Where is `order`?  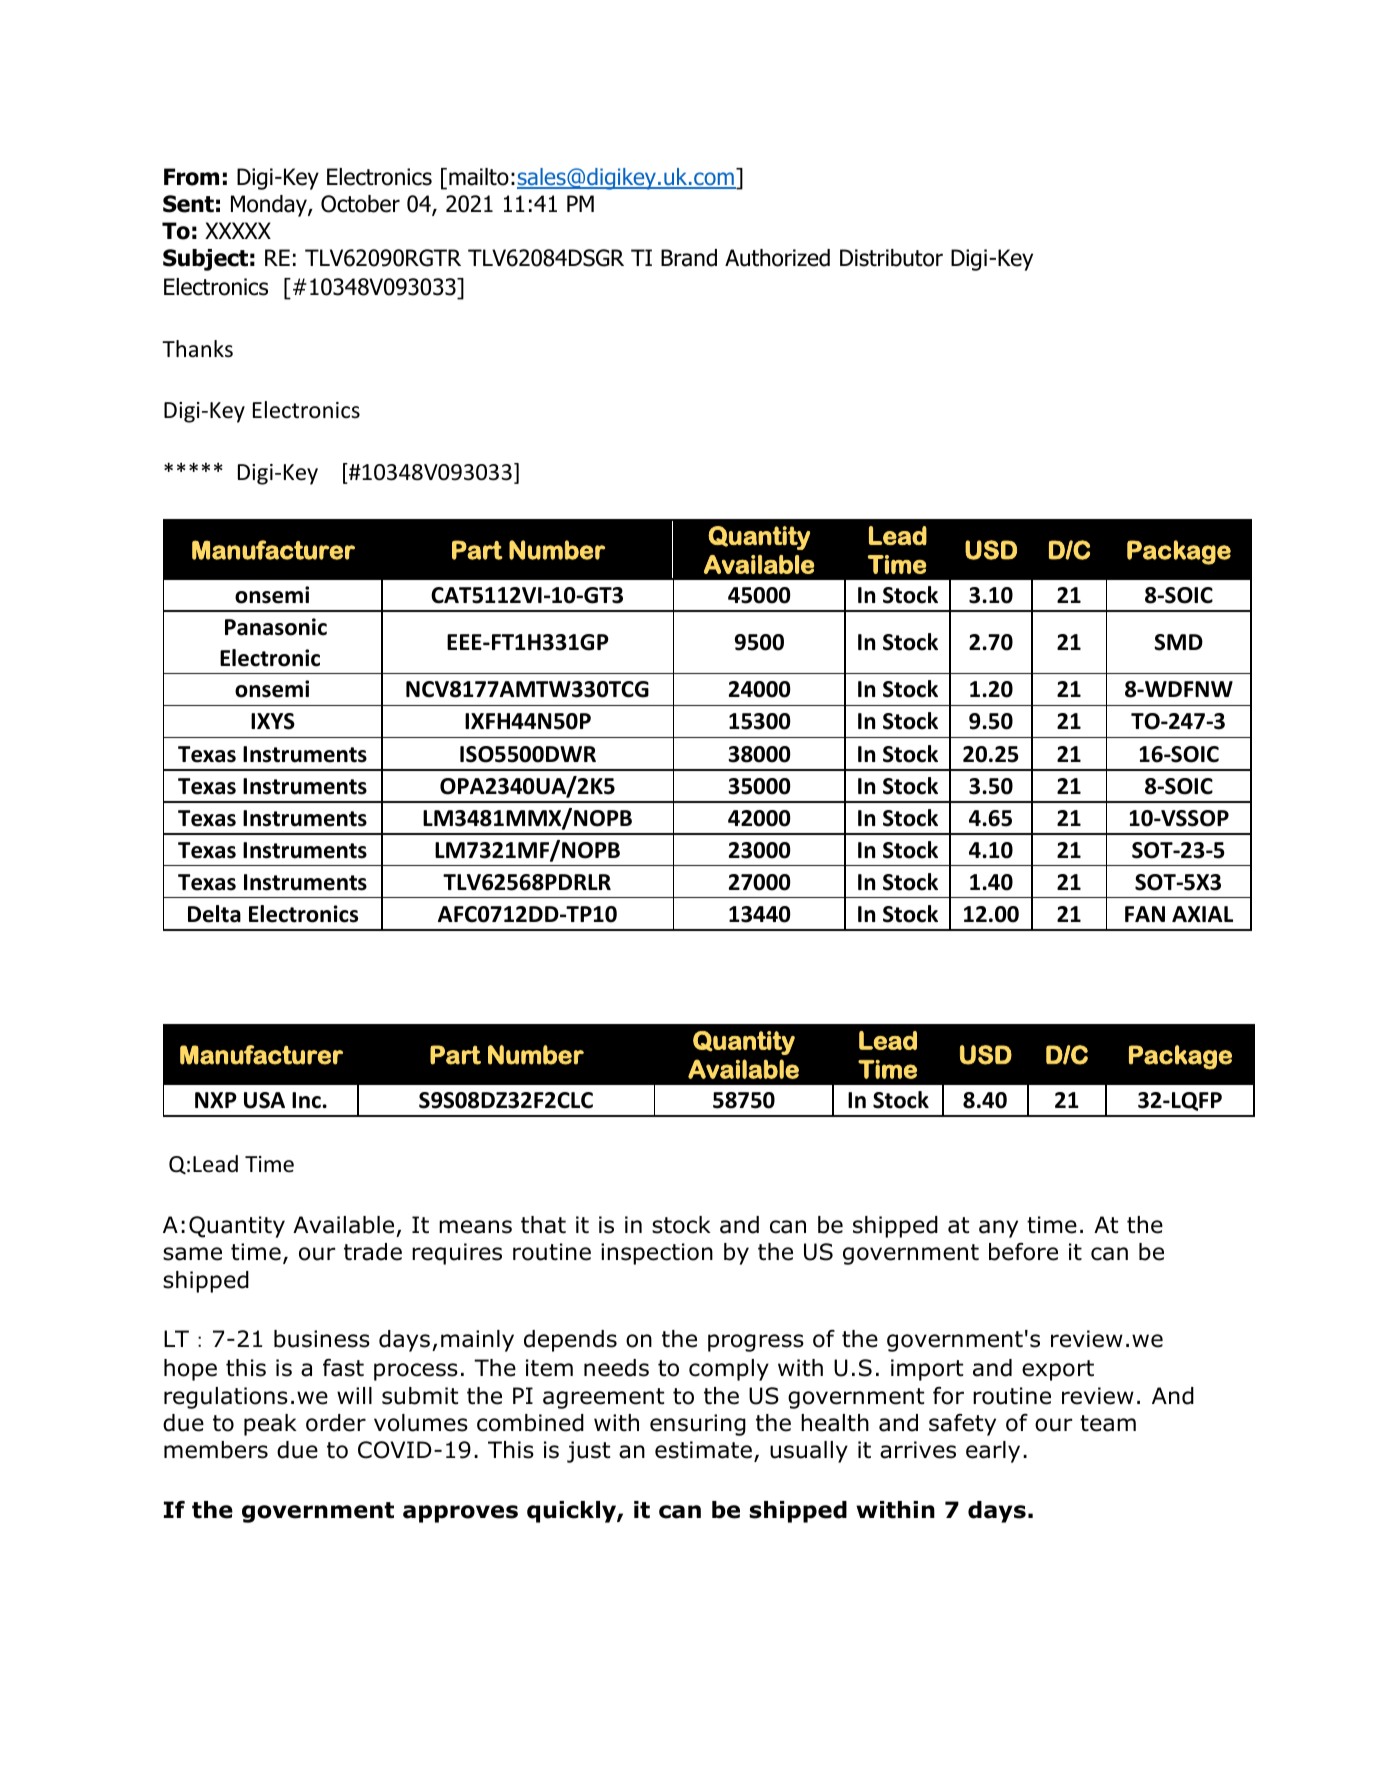 order is located at coordinates (336, 1423).
